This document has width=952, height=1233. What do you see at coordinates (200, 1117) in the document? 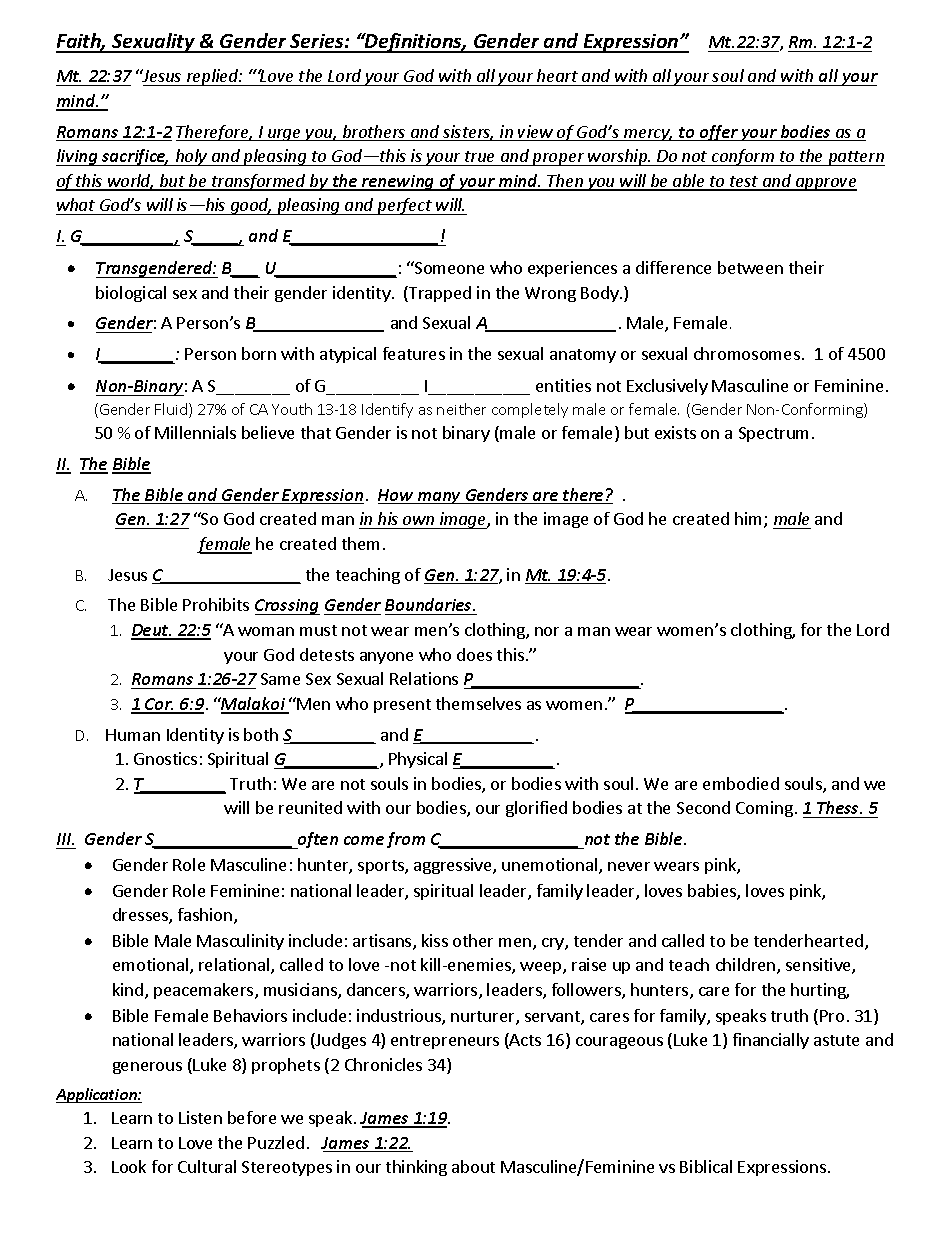
I see `Listen` at bounding box center [200, 1117].
